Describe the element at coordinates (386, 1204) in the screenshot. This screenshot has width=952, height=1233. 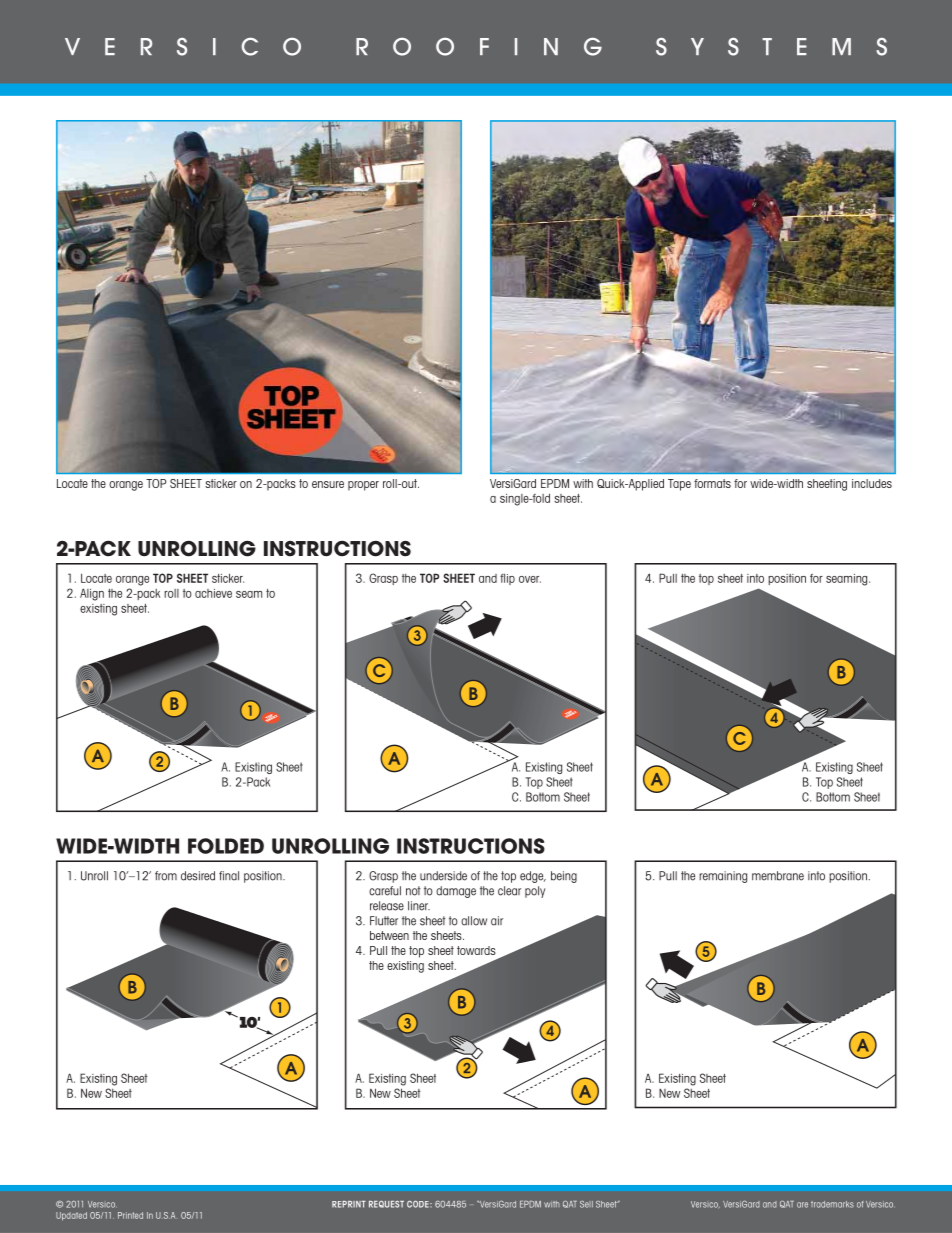
I see `REQUEST` at that location.
